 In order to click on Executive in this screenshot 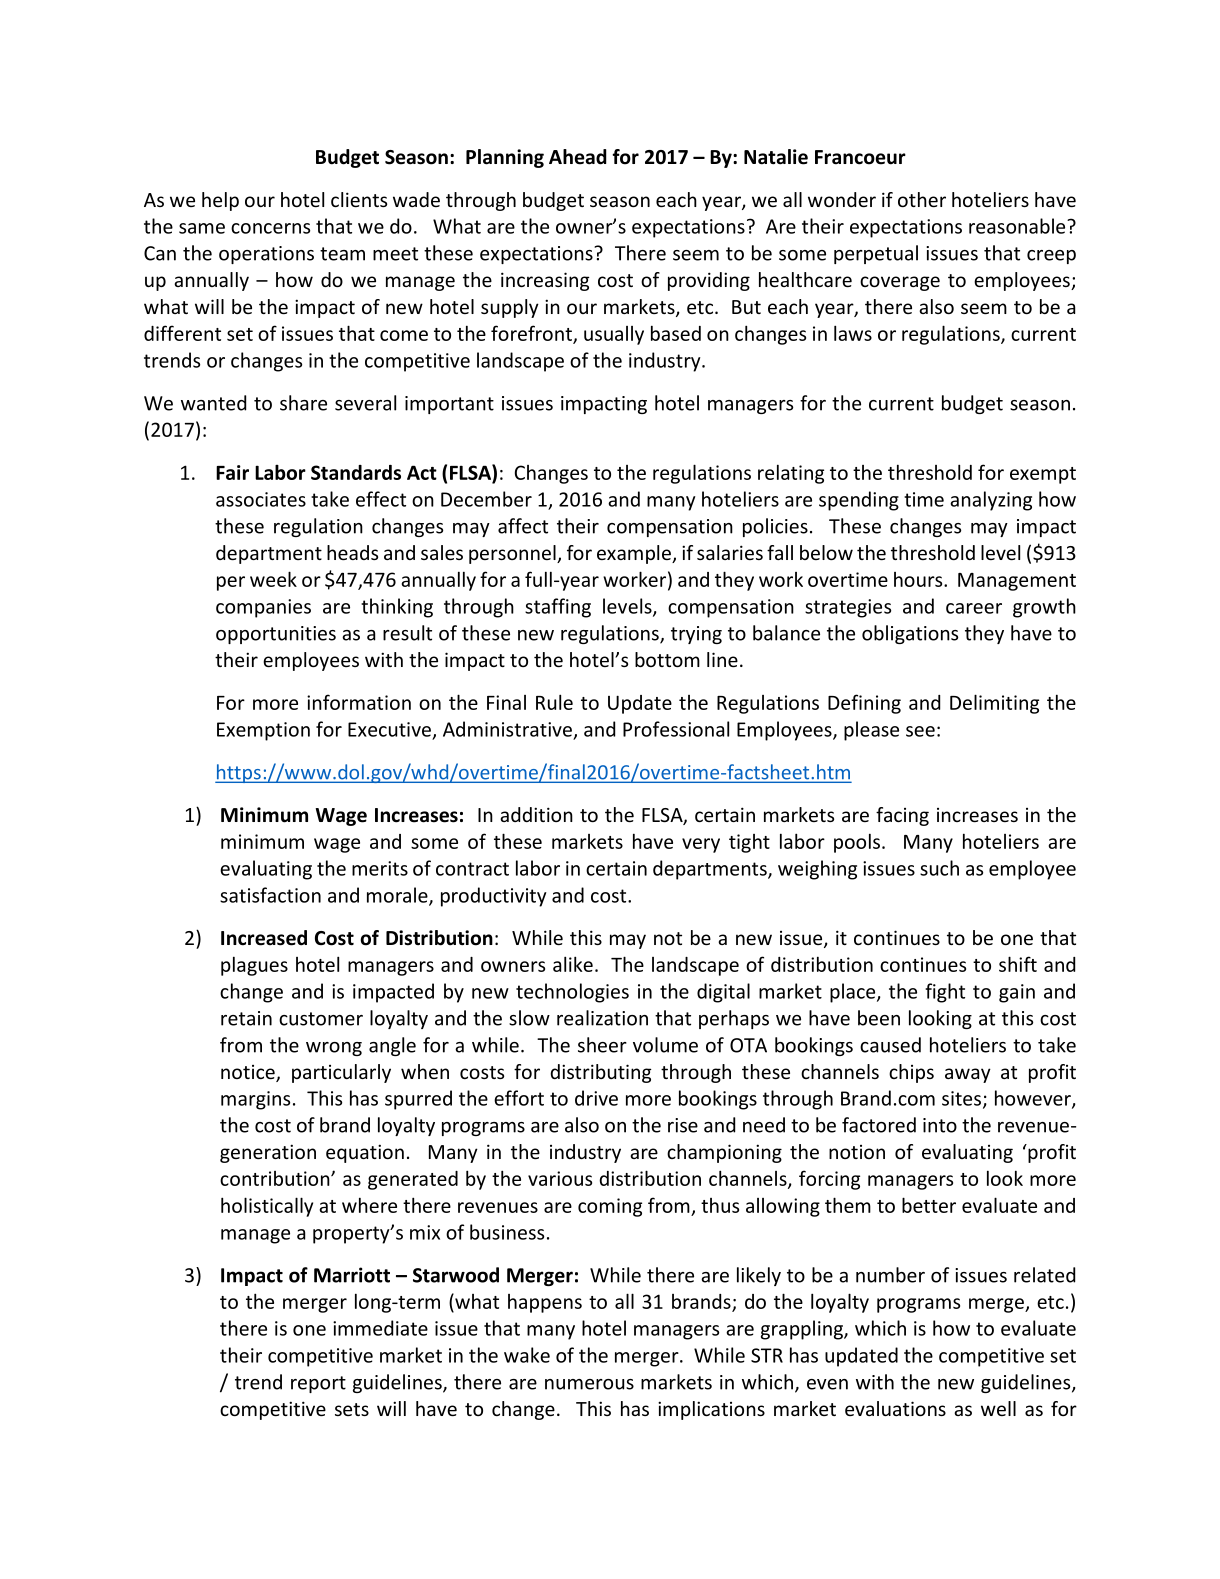, I will do `click(389, 729)`.
